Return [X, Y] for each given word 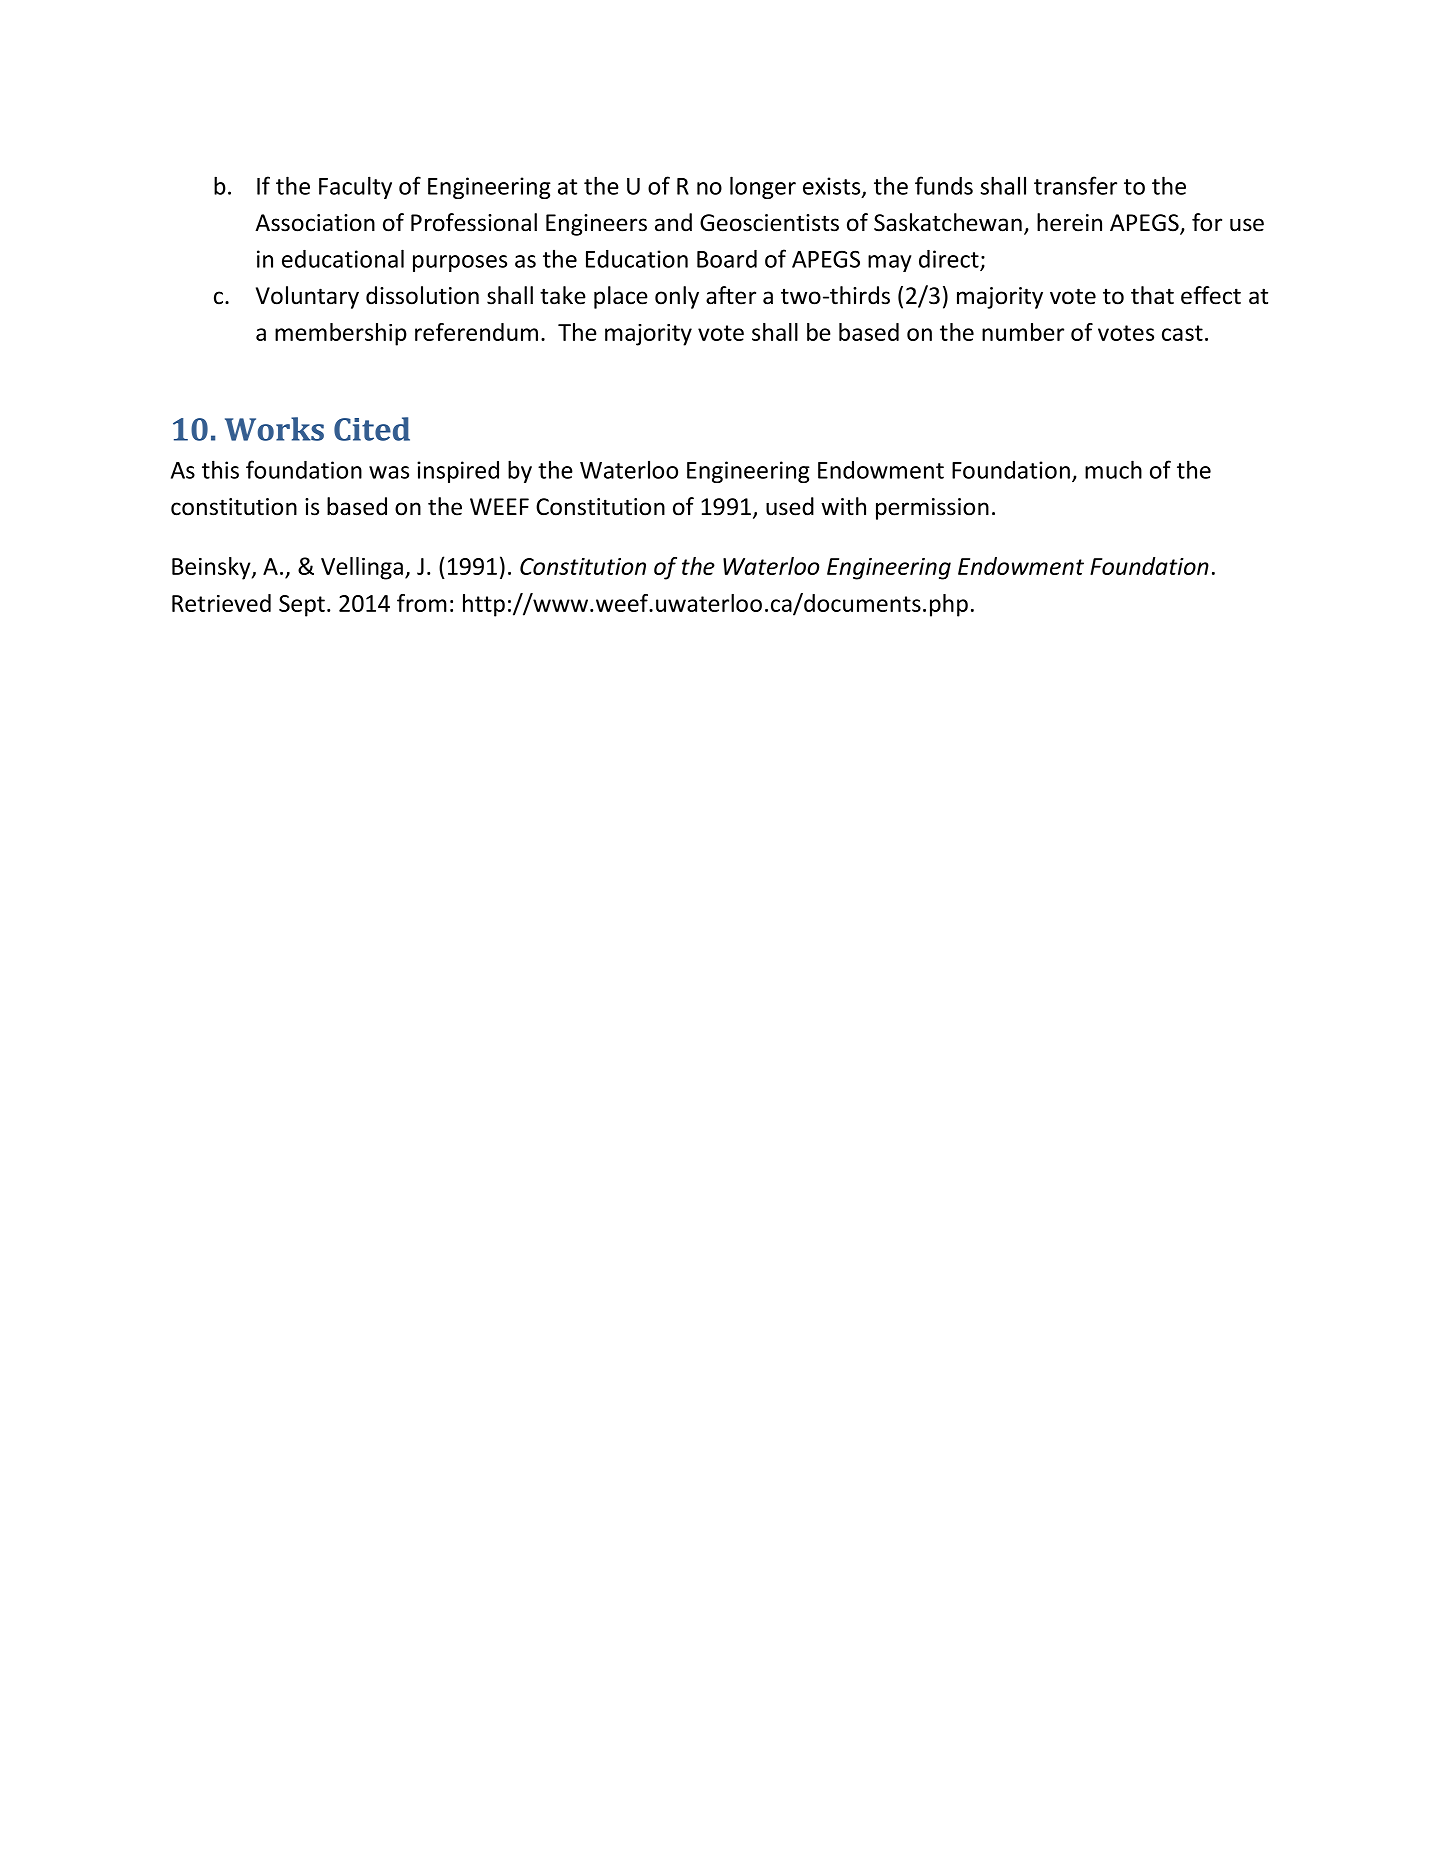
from [422, 603]
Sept [302, 606]
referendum [476, 332]
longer [763, 187]
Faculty [355, 187]
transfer [1075, 185]
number [1023, 332]
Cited [372, 429]
